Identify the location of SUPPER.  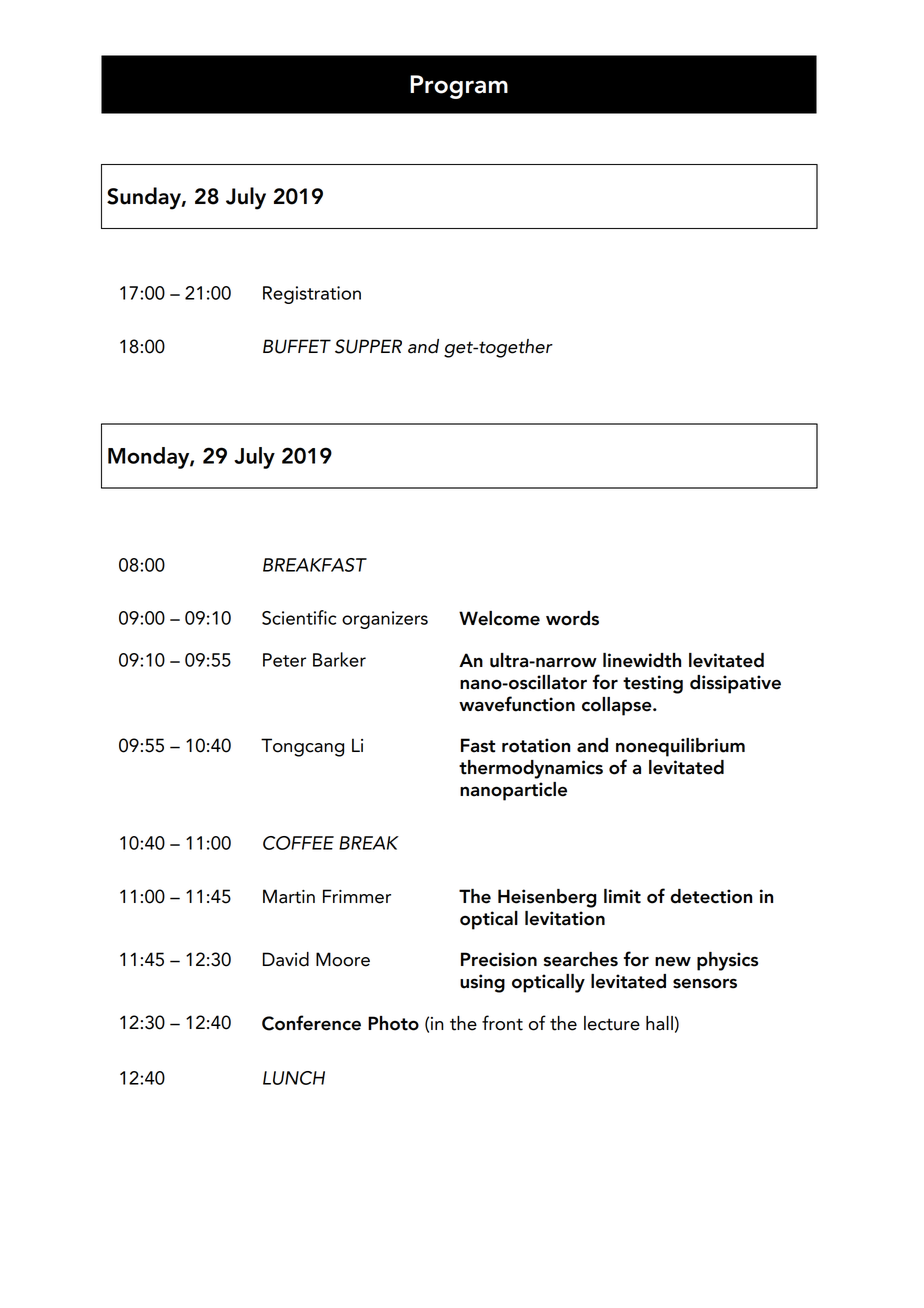
(368, 346).
